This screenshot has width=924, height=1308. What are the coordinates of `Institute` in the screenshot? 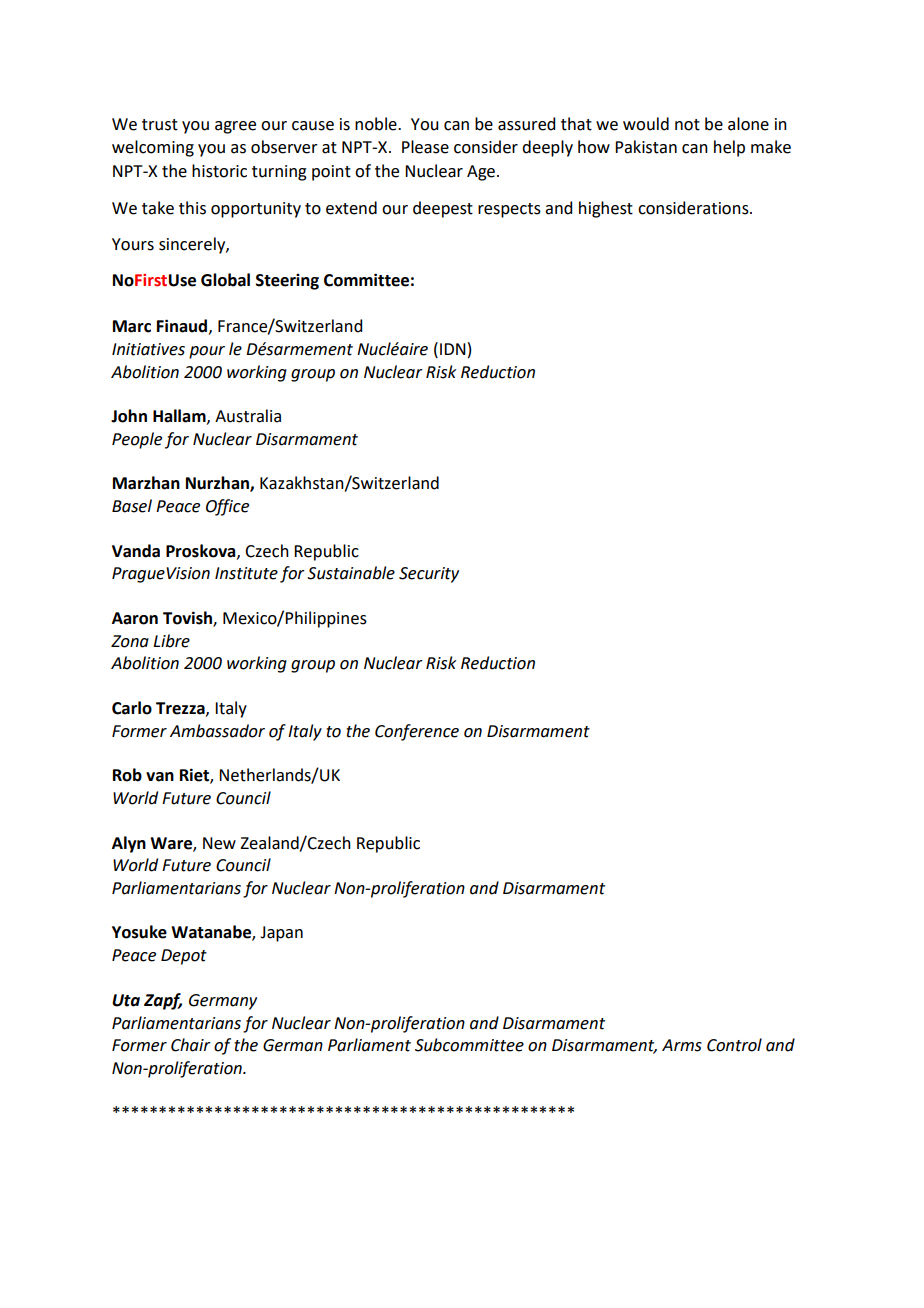 It's located at (246, 573).
